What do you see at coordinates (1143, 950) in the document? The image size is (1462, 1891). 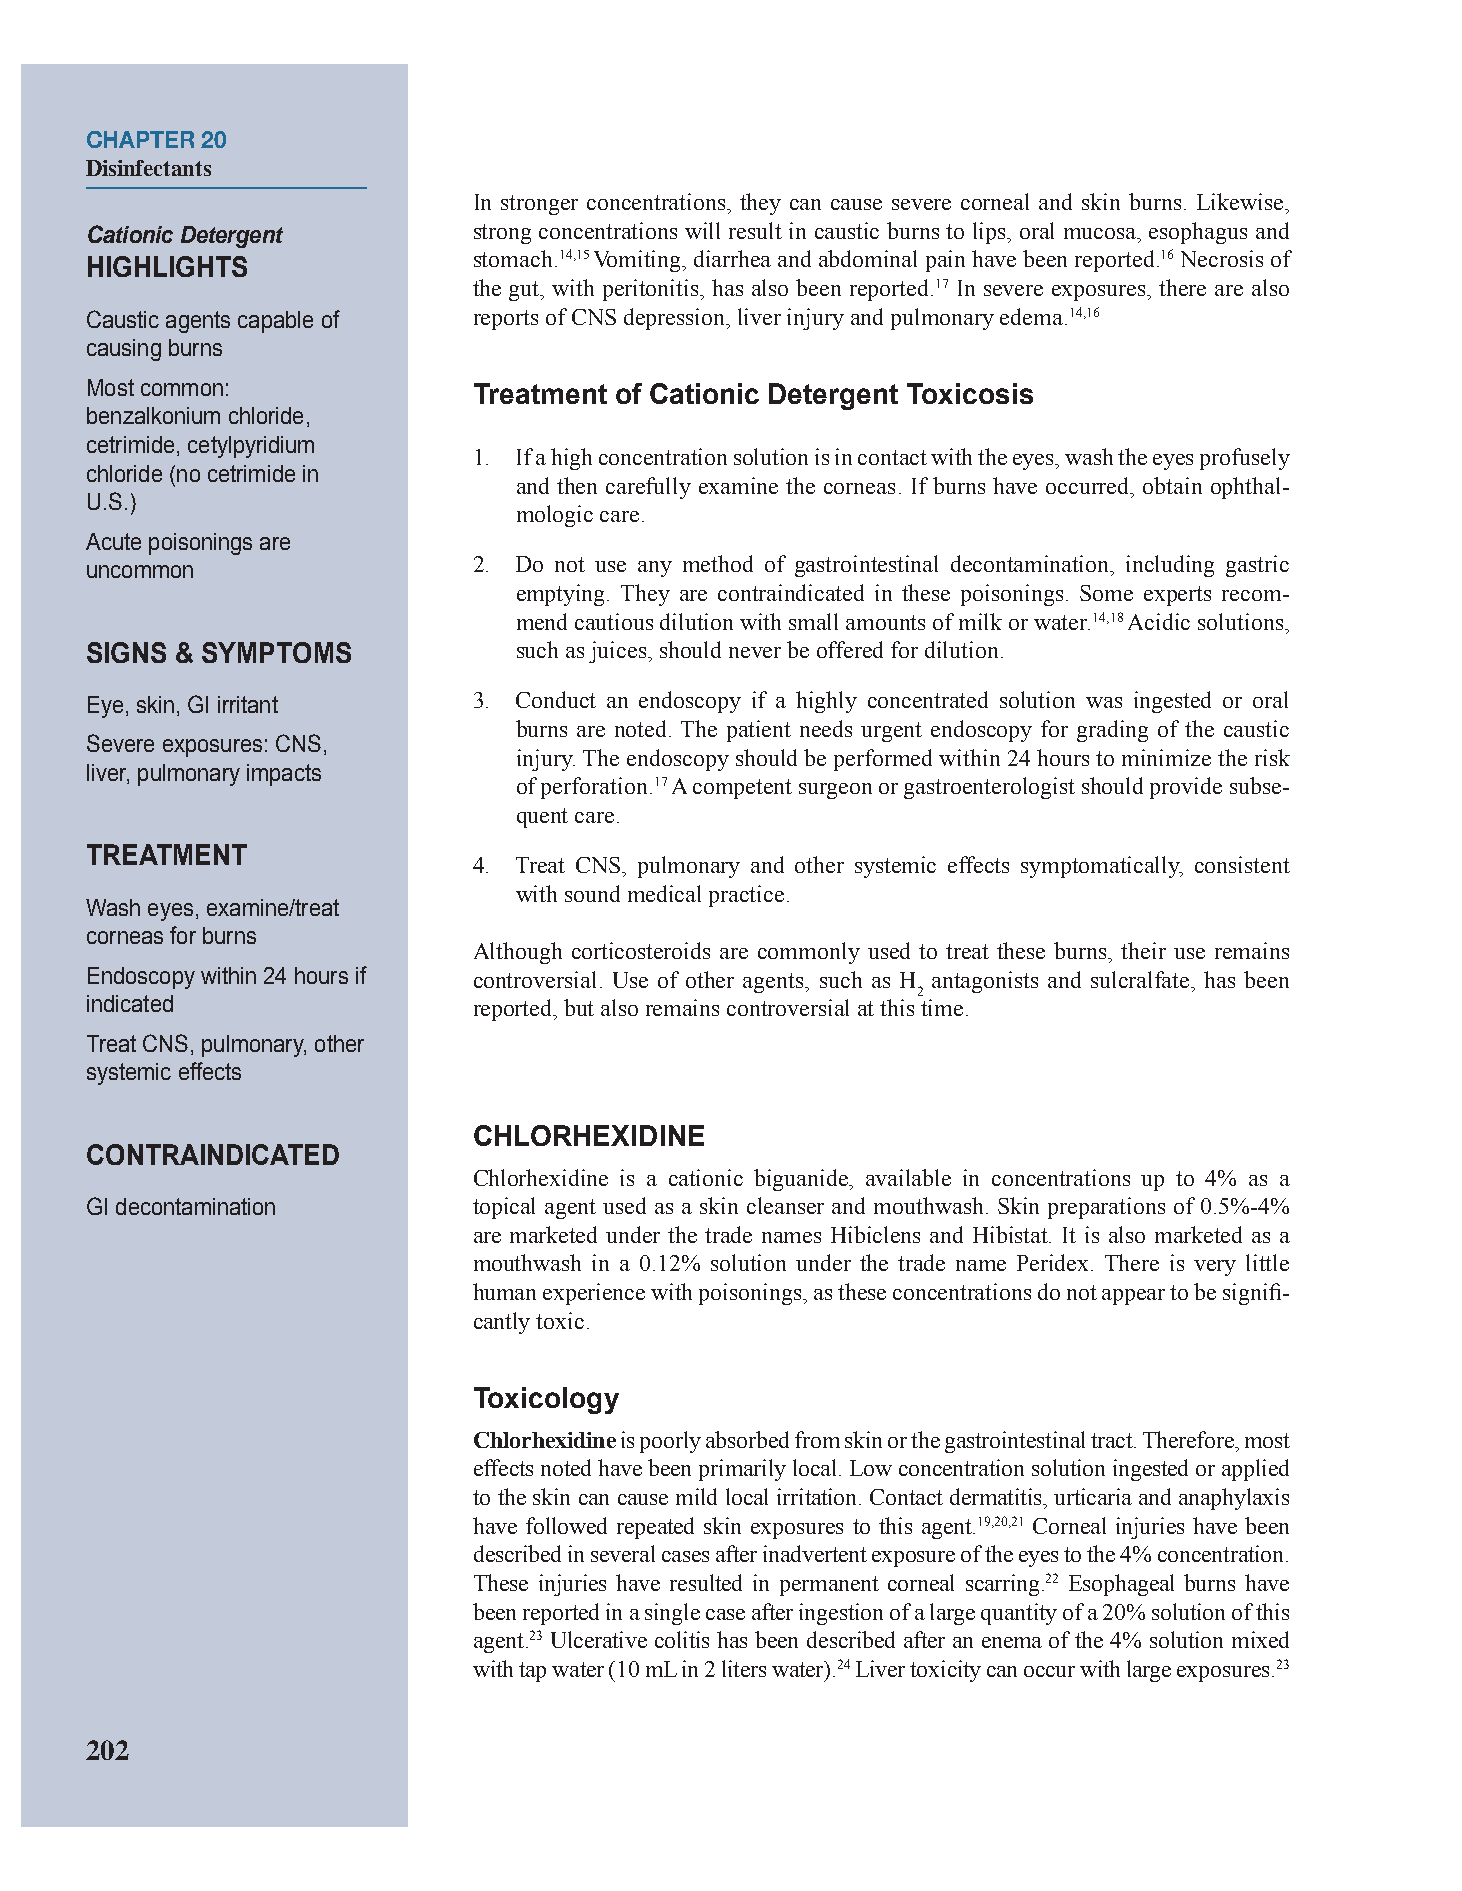 I see `their` at bounding box center [1143, 950].
